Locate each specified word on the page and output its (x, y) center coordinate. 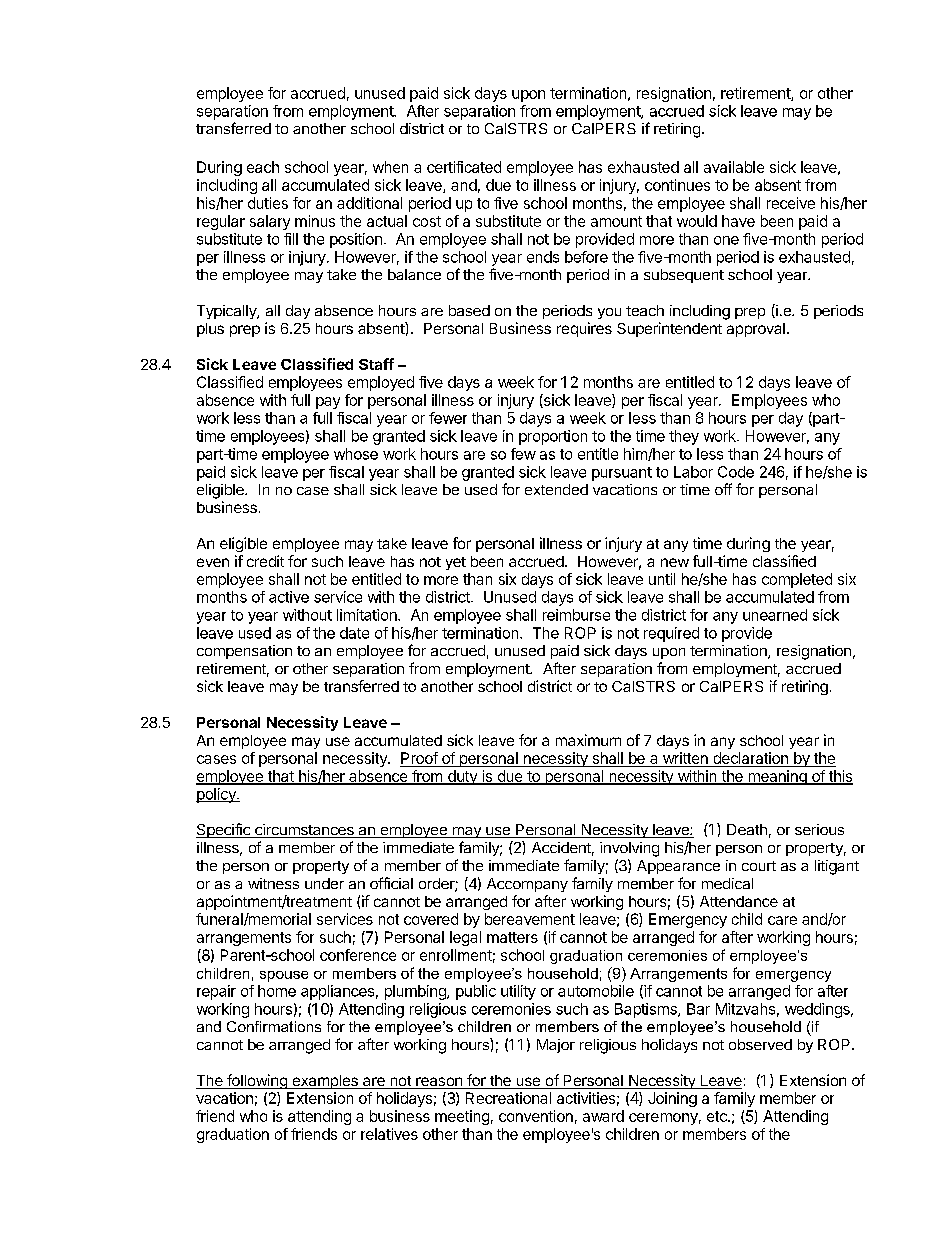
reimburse (576, 615)
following (257, 1081)
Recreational (508, 1098)
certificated (464, 167)
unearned (775, 615)
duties (268, 203)
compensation (244, 652)
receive (791, 203)
